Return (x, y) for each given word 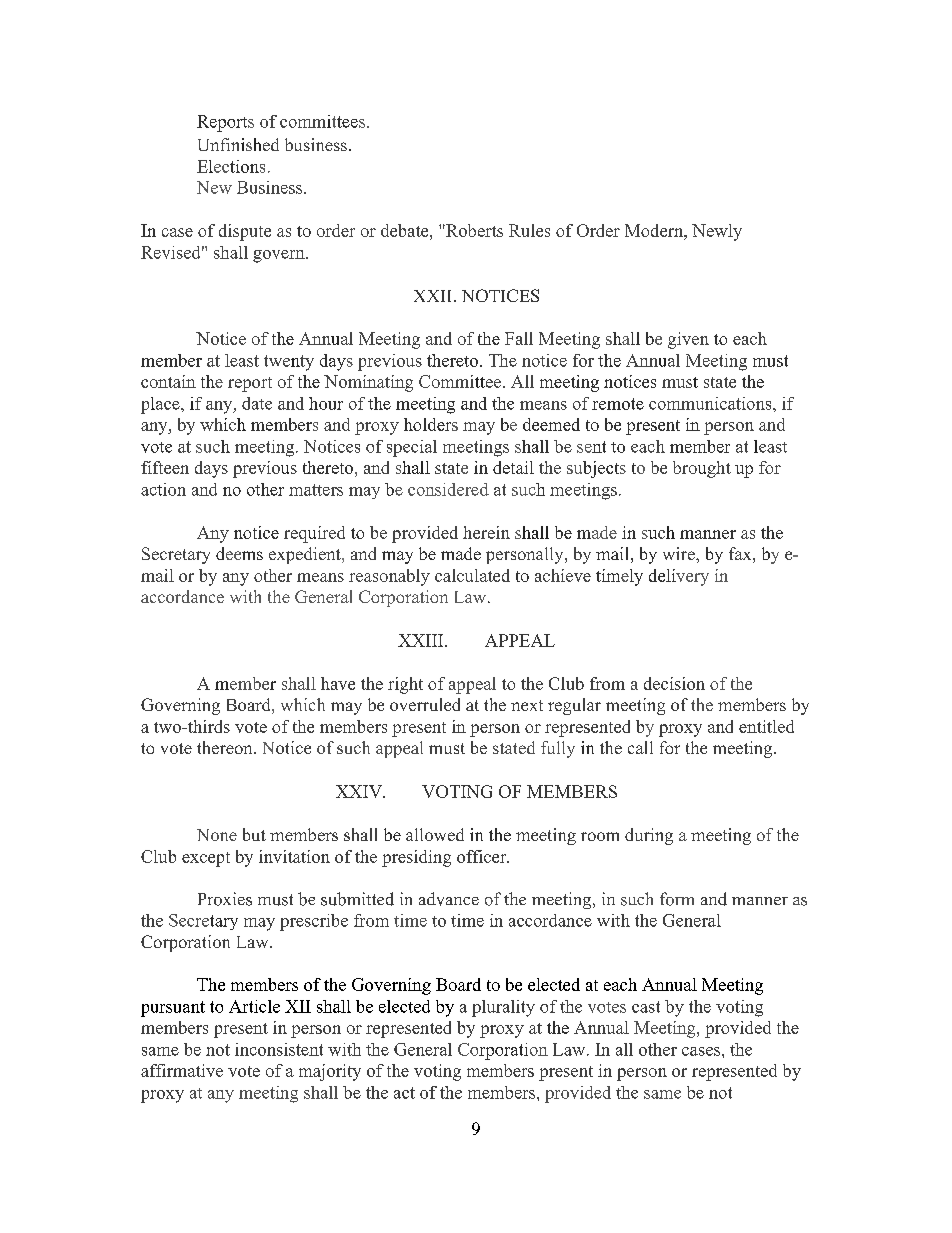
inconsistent (279, 1049)
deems (239, 553)
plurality (503, 1008)
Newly (717, 232)
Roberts (473, 230)
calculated (472, 575)
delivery (679, 577)
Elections (231, 166)
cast (646, 1007)
